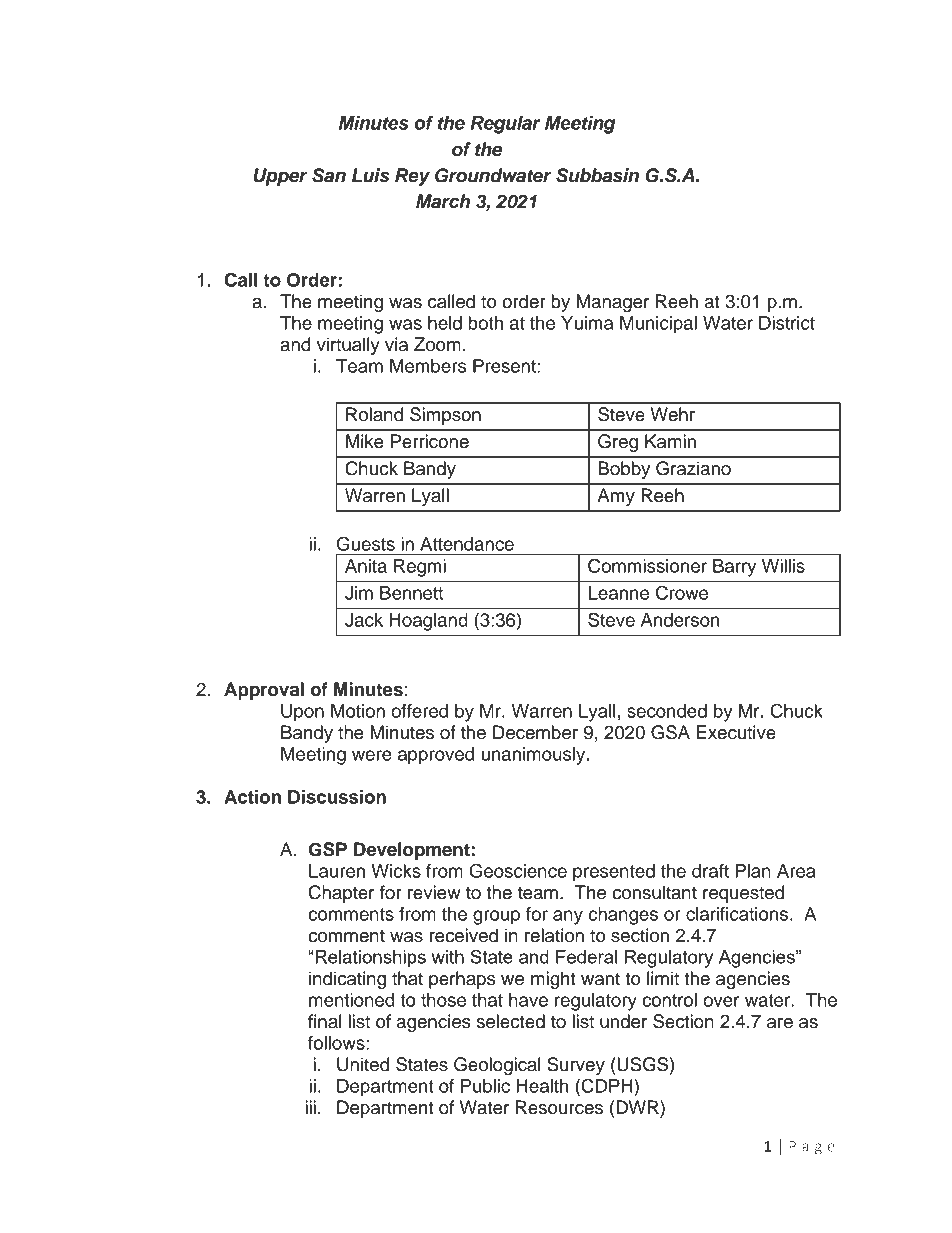 Image resolution: width=952 pixels, height=1233 pixels. Describe the element at coordinates (505, 125) in the document. I see `Regular` at that location.
